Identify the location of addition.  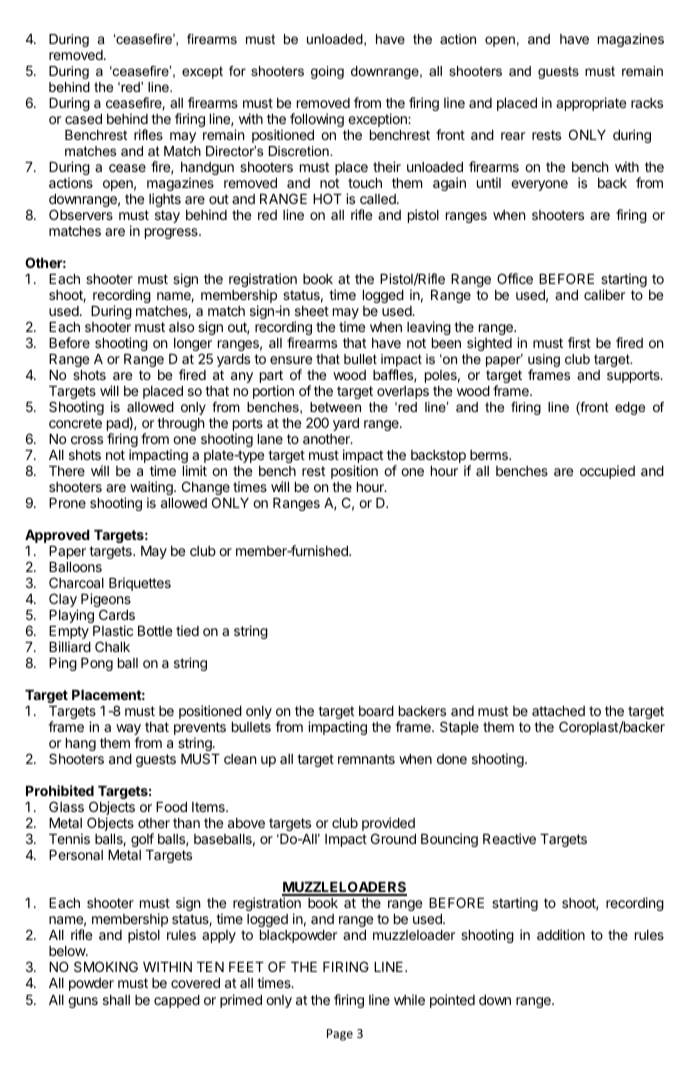
(561, 934).
